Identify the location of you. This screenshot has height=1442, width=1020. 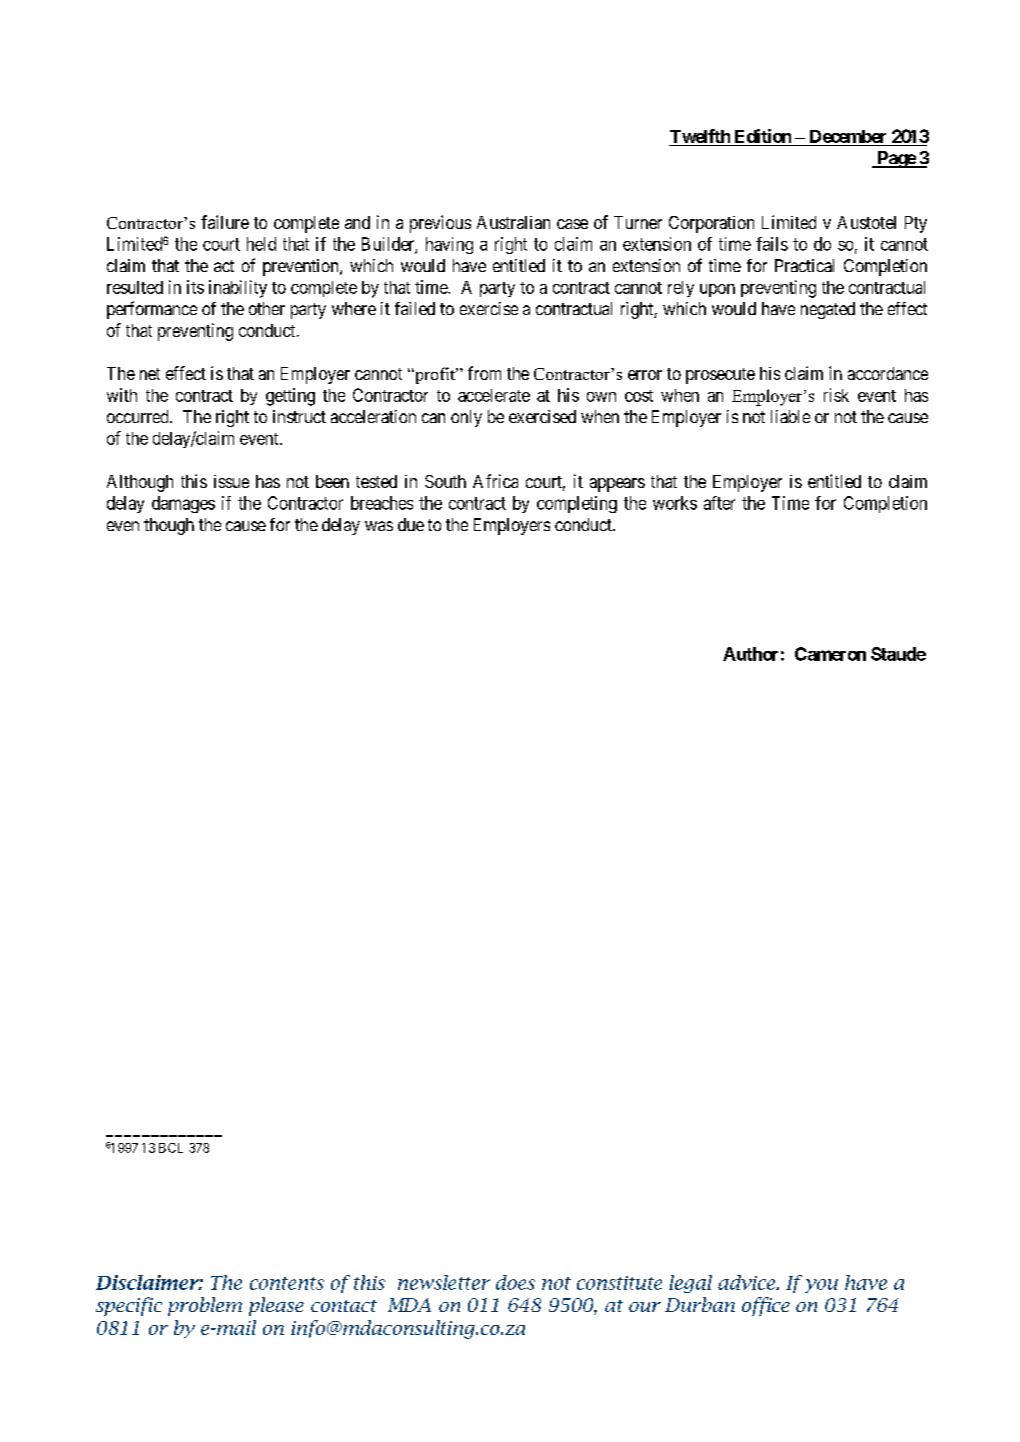
(821, 1286).
